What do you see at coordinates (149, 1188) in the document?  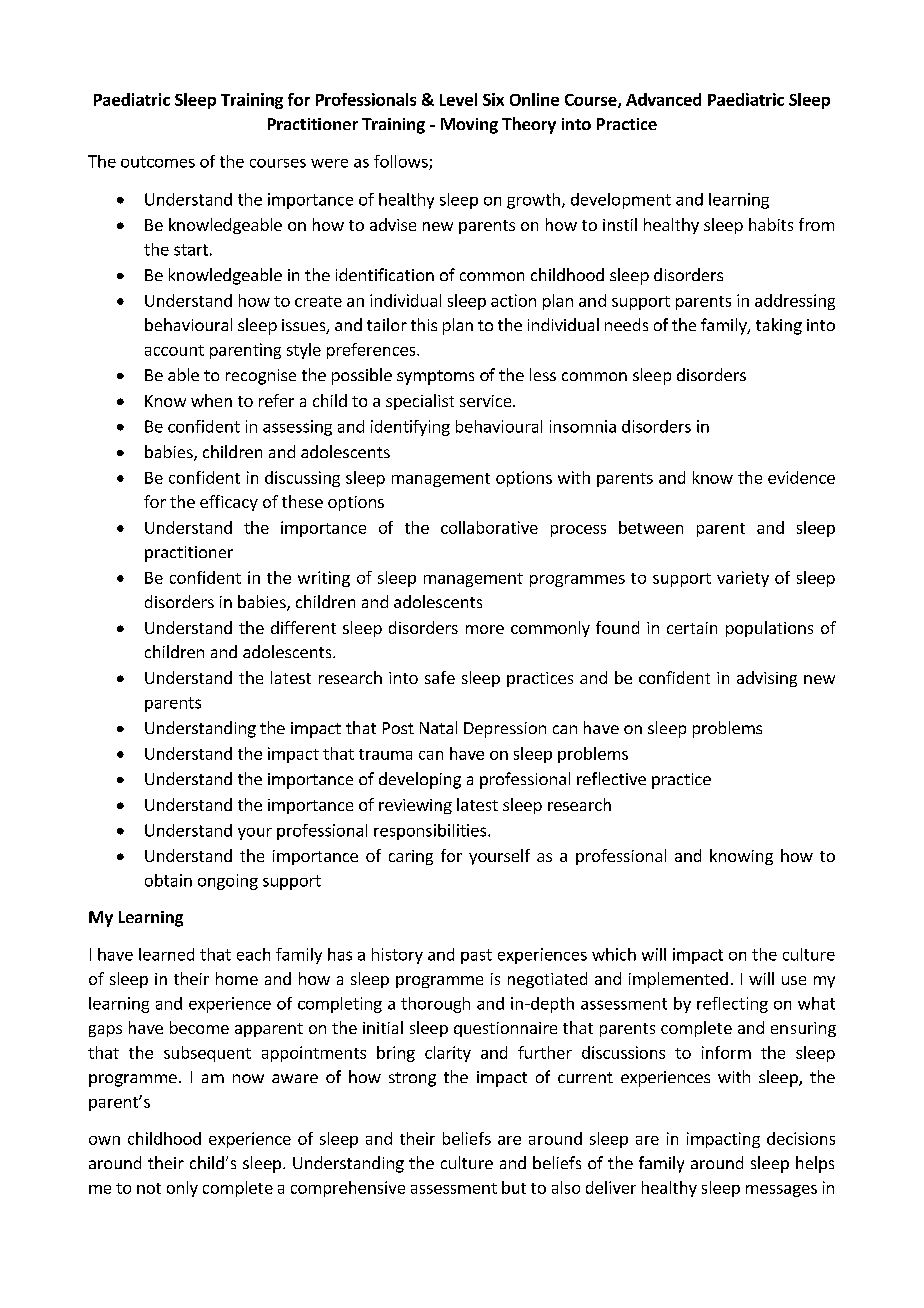 I see `not` at bounding box center [149, 1188].
